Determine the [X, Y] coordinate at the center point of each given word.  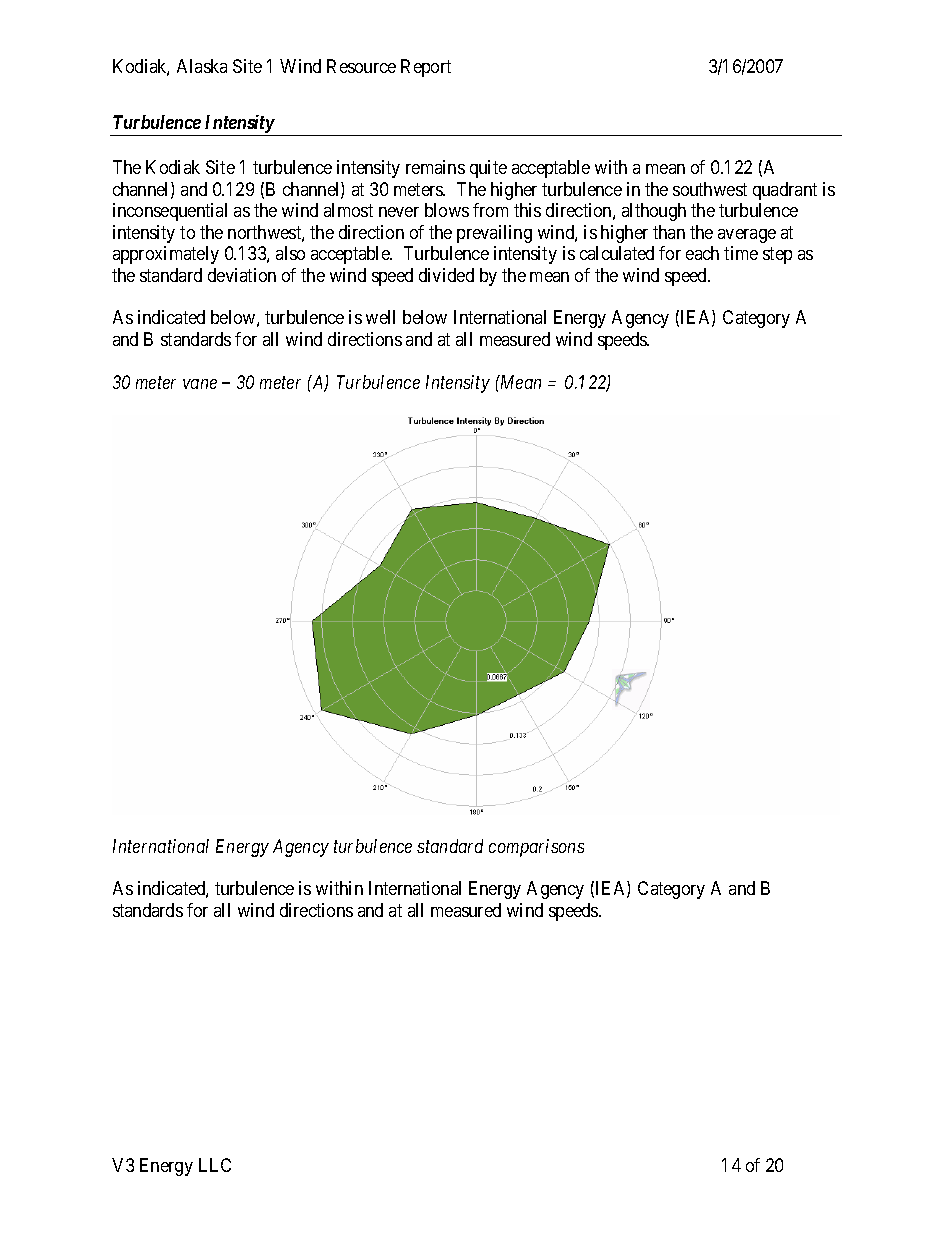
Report [426, 68]
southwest [710, 189]
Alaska [202, 66]
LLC [215, 1165]
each [702, 253]
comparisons [536, 848]
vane [200, 384]
